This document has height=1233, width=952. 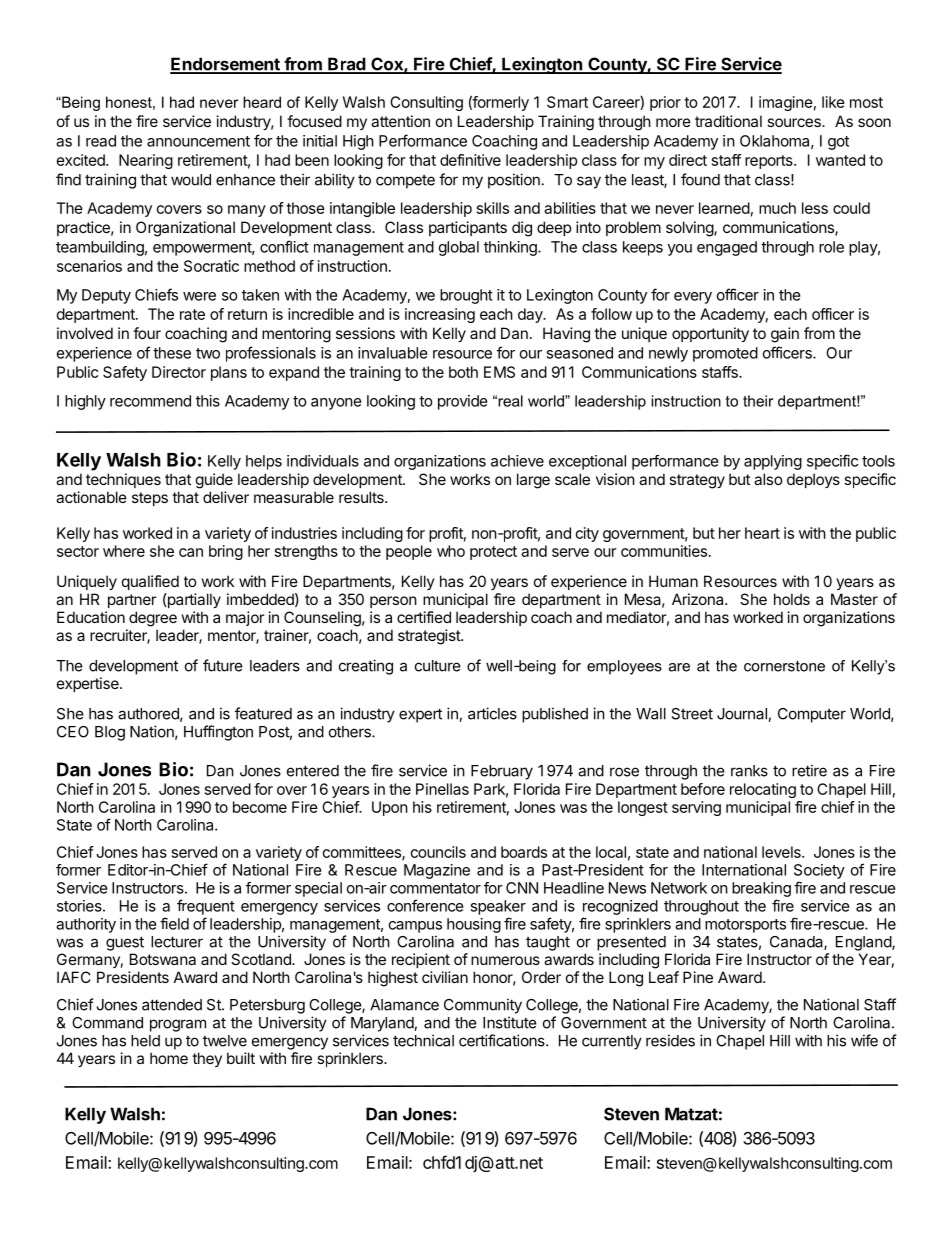 I want to click on February, so click(x=502, y=772).
